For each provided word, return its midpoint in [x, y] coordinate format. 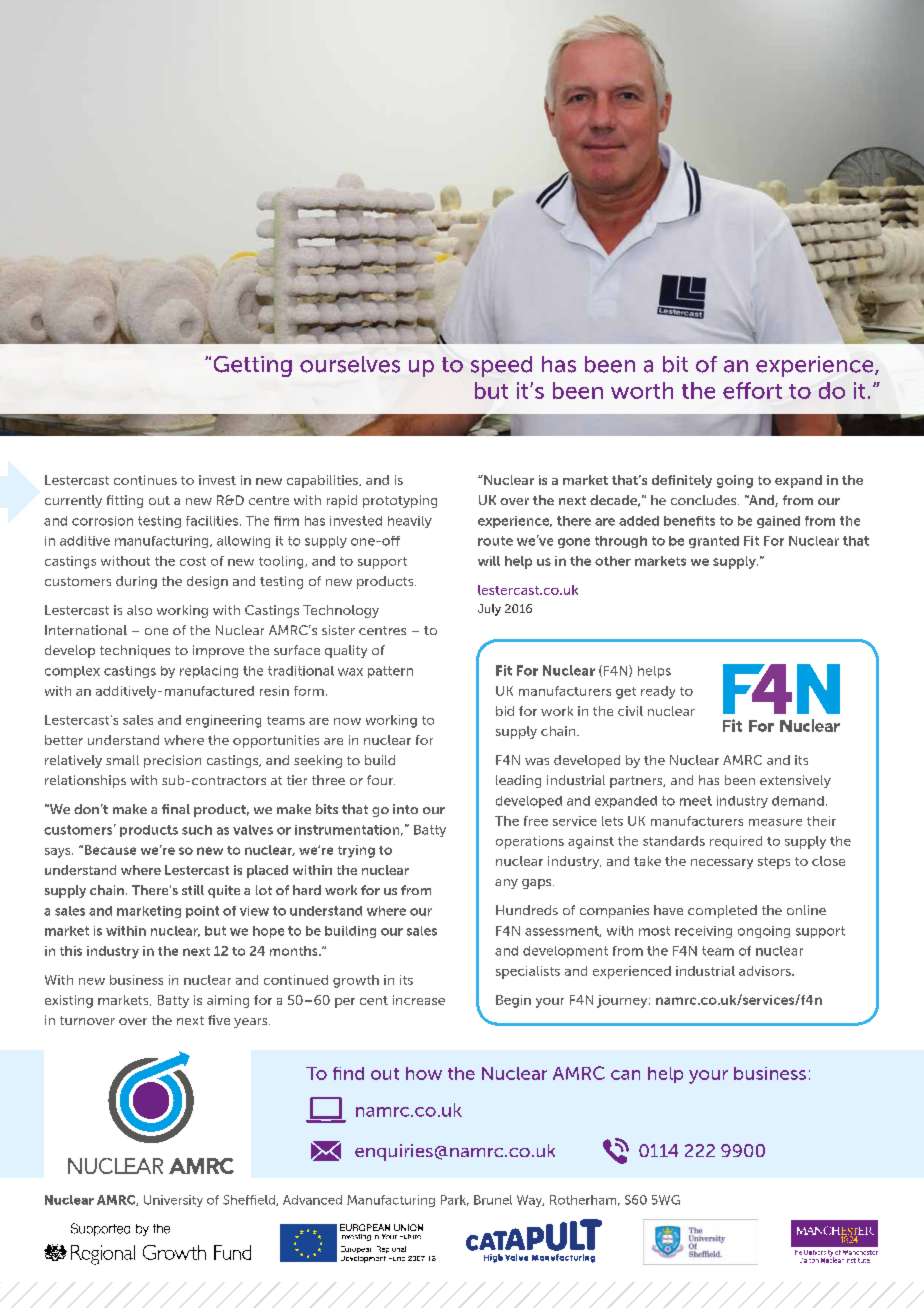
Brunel [493, 1200]
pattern [390, 672]
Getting [253, 366]
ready [658, 692]
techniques [135, 651]
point [202, 912]
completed [722, 911]
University [173, 1201]
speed [501, 366]
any [506, 884]
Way [530, 1201]
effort [752, 390]
